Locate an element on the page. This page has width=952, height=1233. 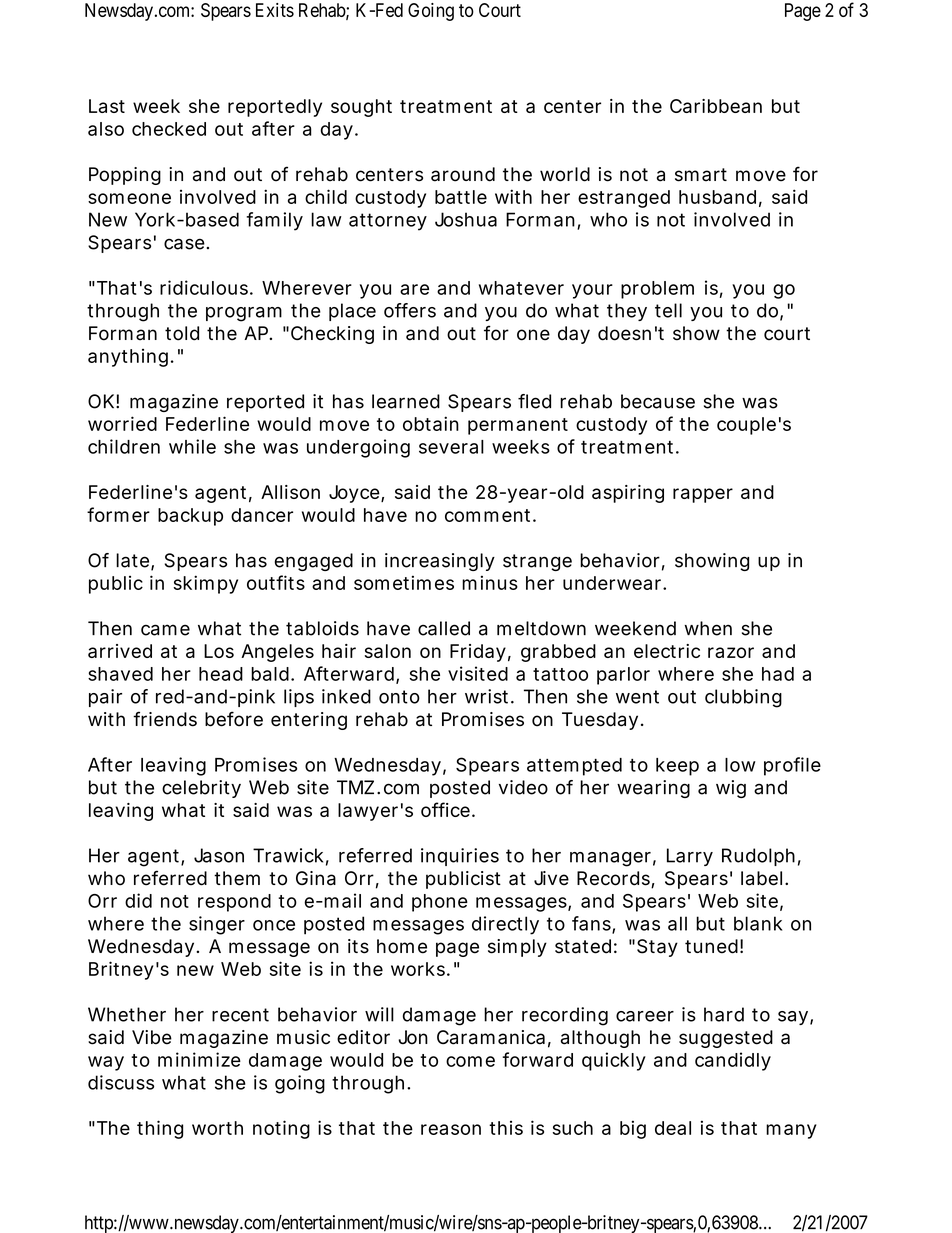
Caribbean is located at coordinates (716, 106).
